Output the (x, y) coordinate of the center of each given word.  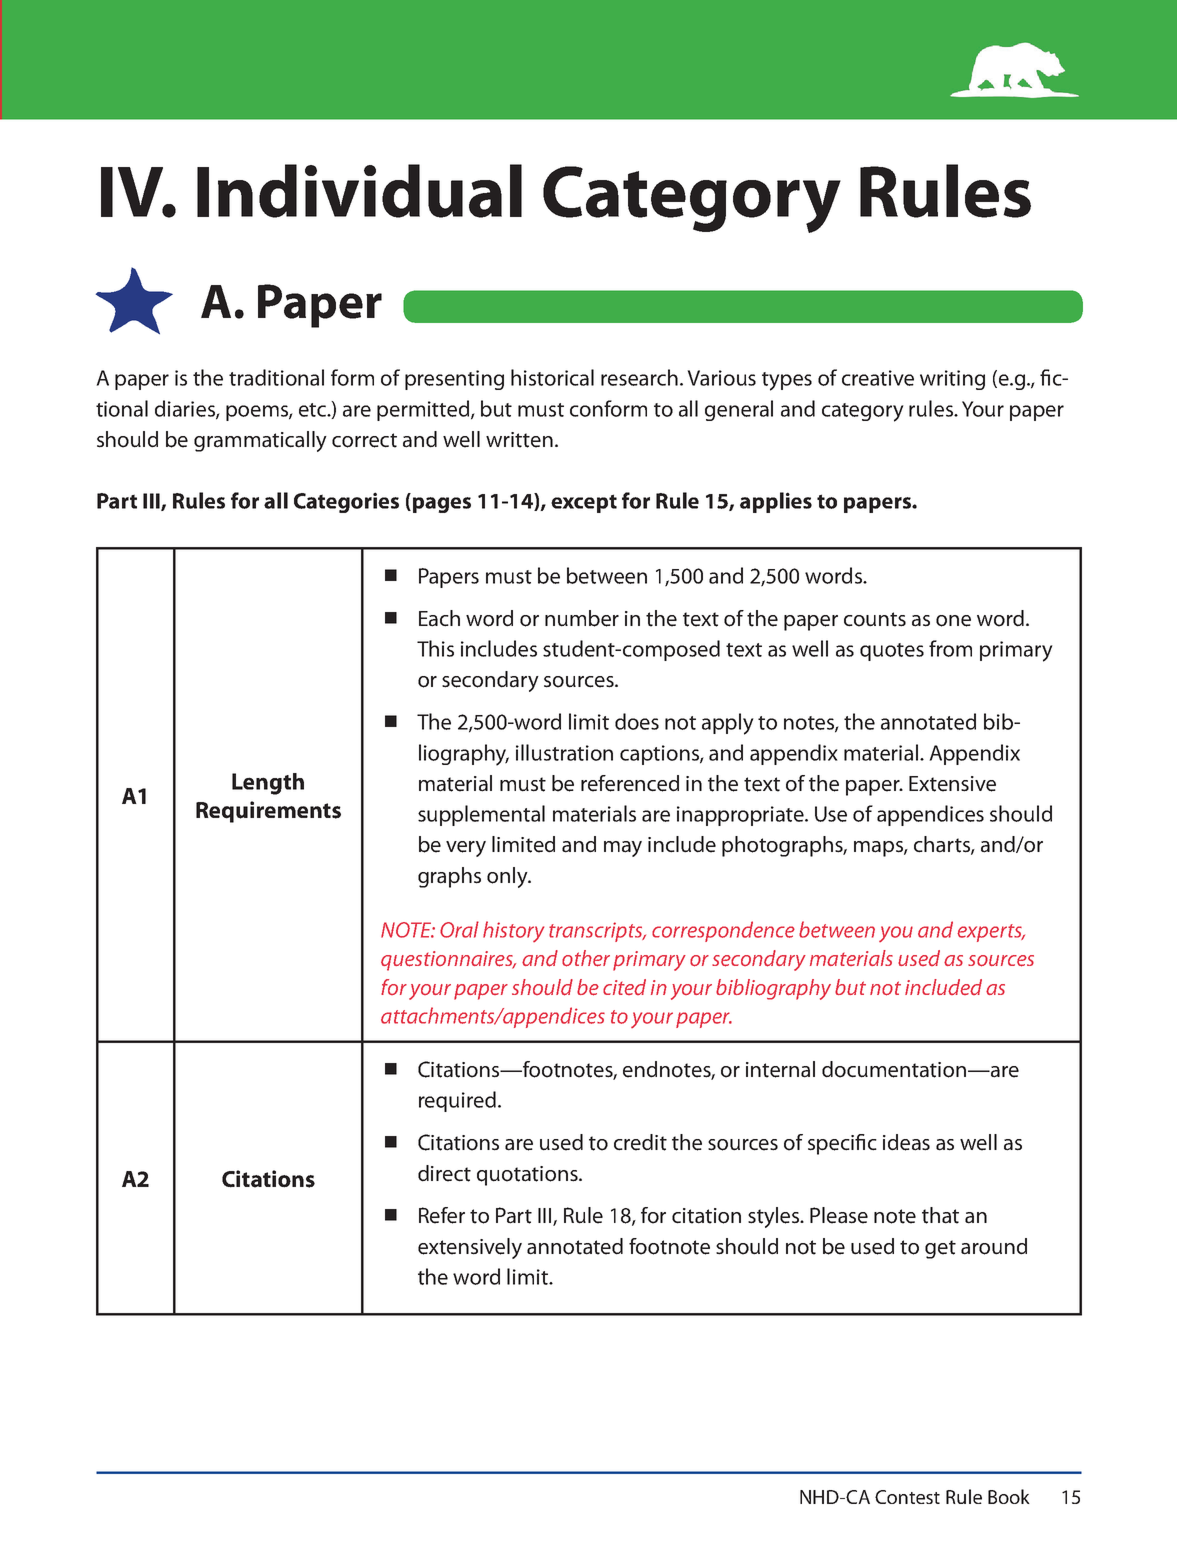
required (457, 1101)
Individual (359, 191)
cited (624, 987)
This (435, 648)
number (582, 618)
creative (878, 378)
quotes (892, 652)
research (639, 377)
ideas (906, 1142)
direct (444, 1173)
